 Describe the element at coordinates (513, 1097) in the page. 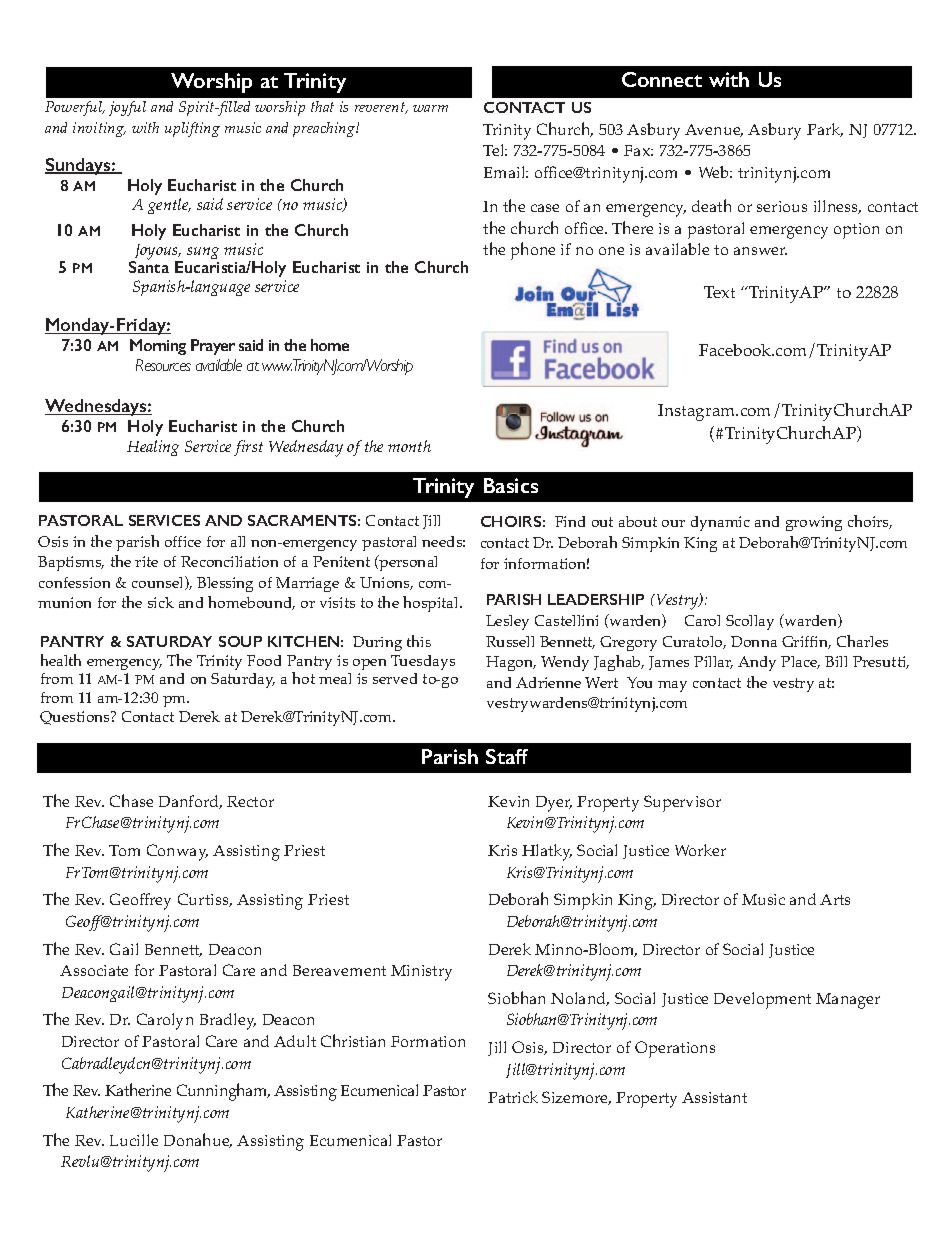

I see `Patrick` at that location.
